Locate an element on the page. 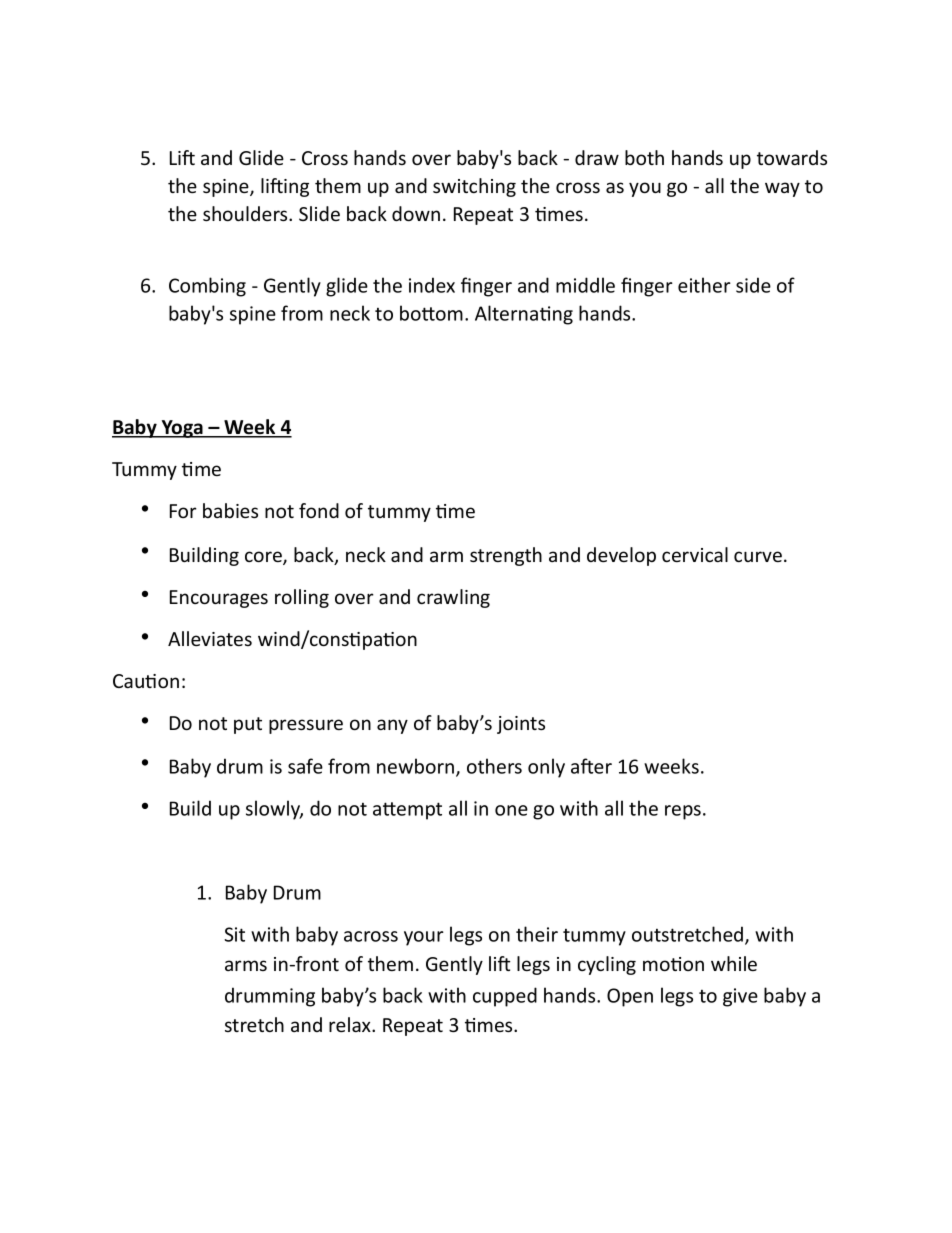 The height and width of the document is (1233, 952). one is located at coordinates (511, 810).
